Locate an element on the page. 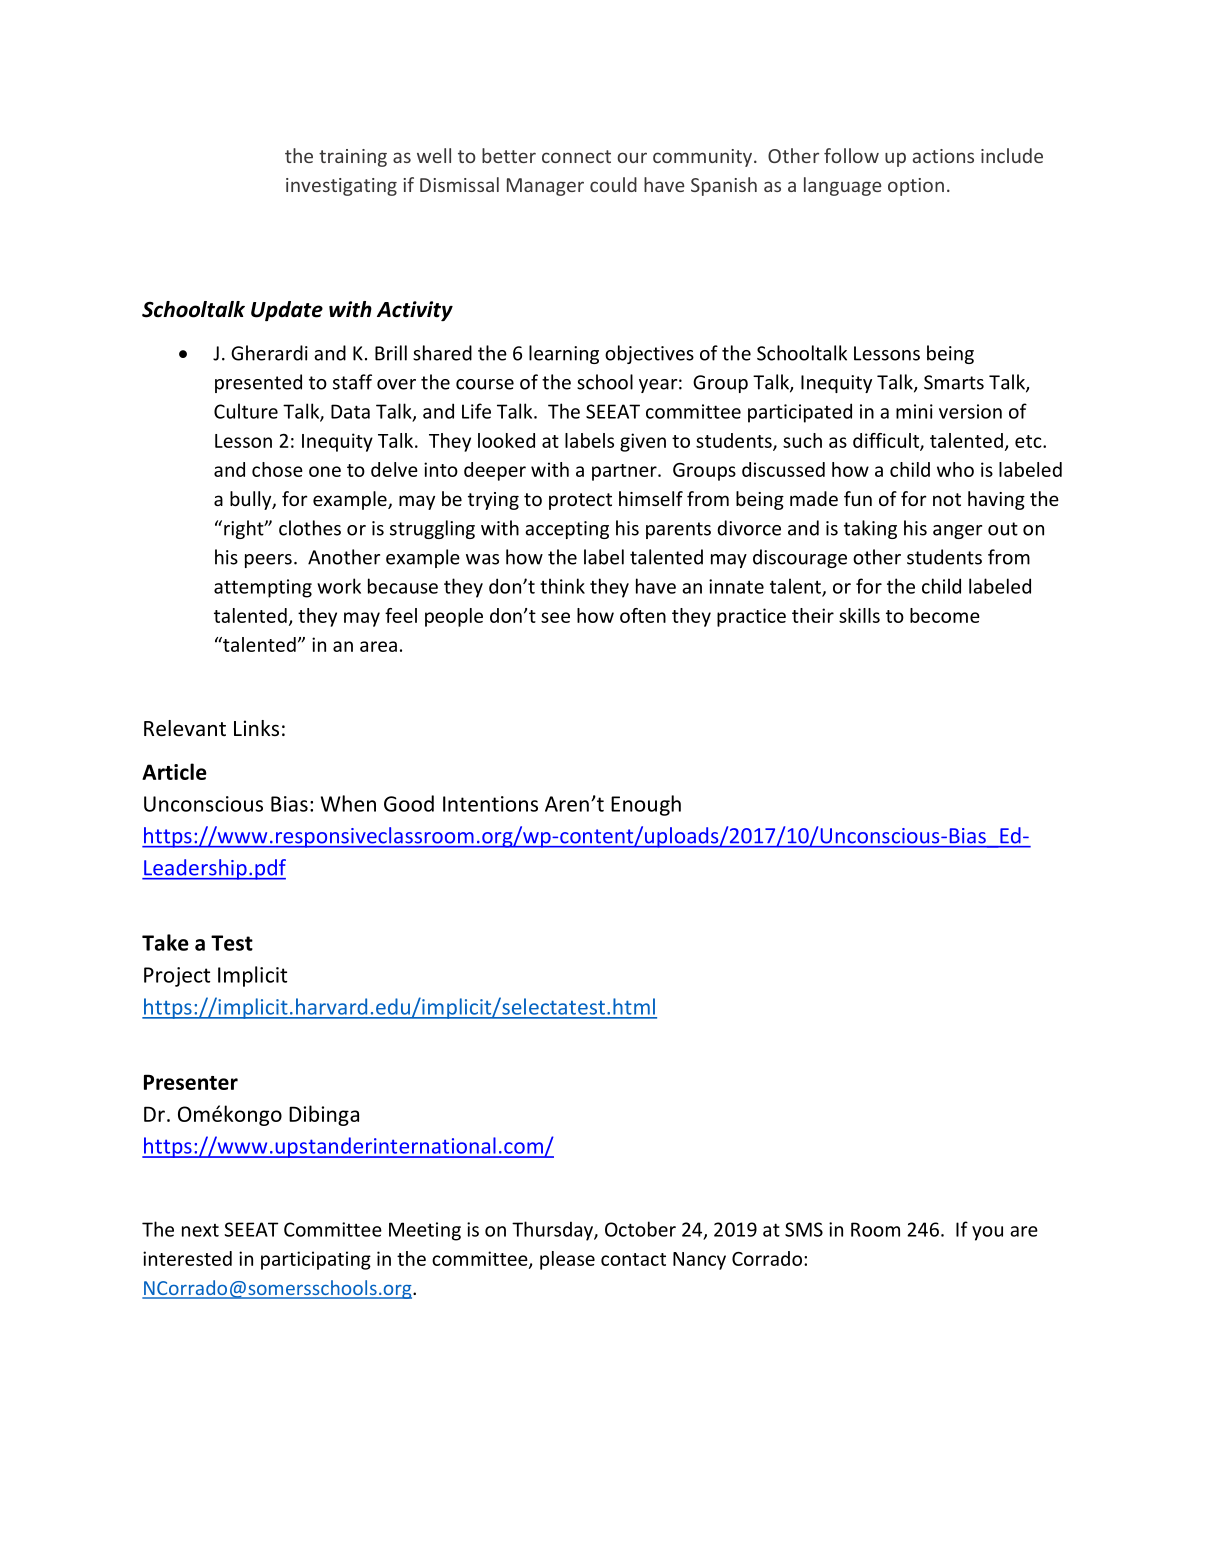 This document has width=1210, height=1565. you is located at coordinates (987, 1233).
